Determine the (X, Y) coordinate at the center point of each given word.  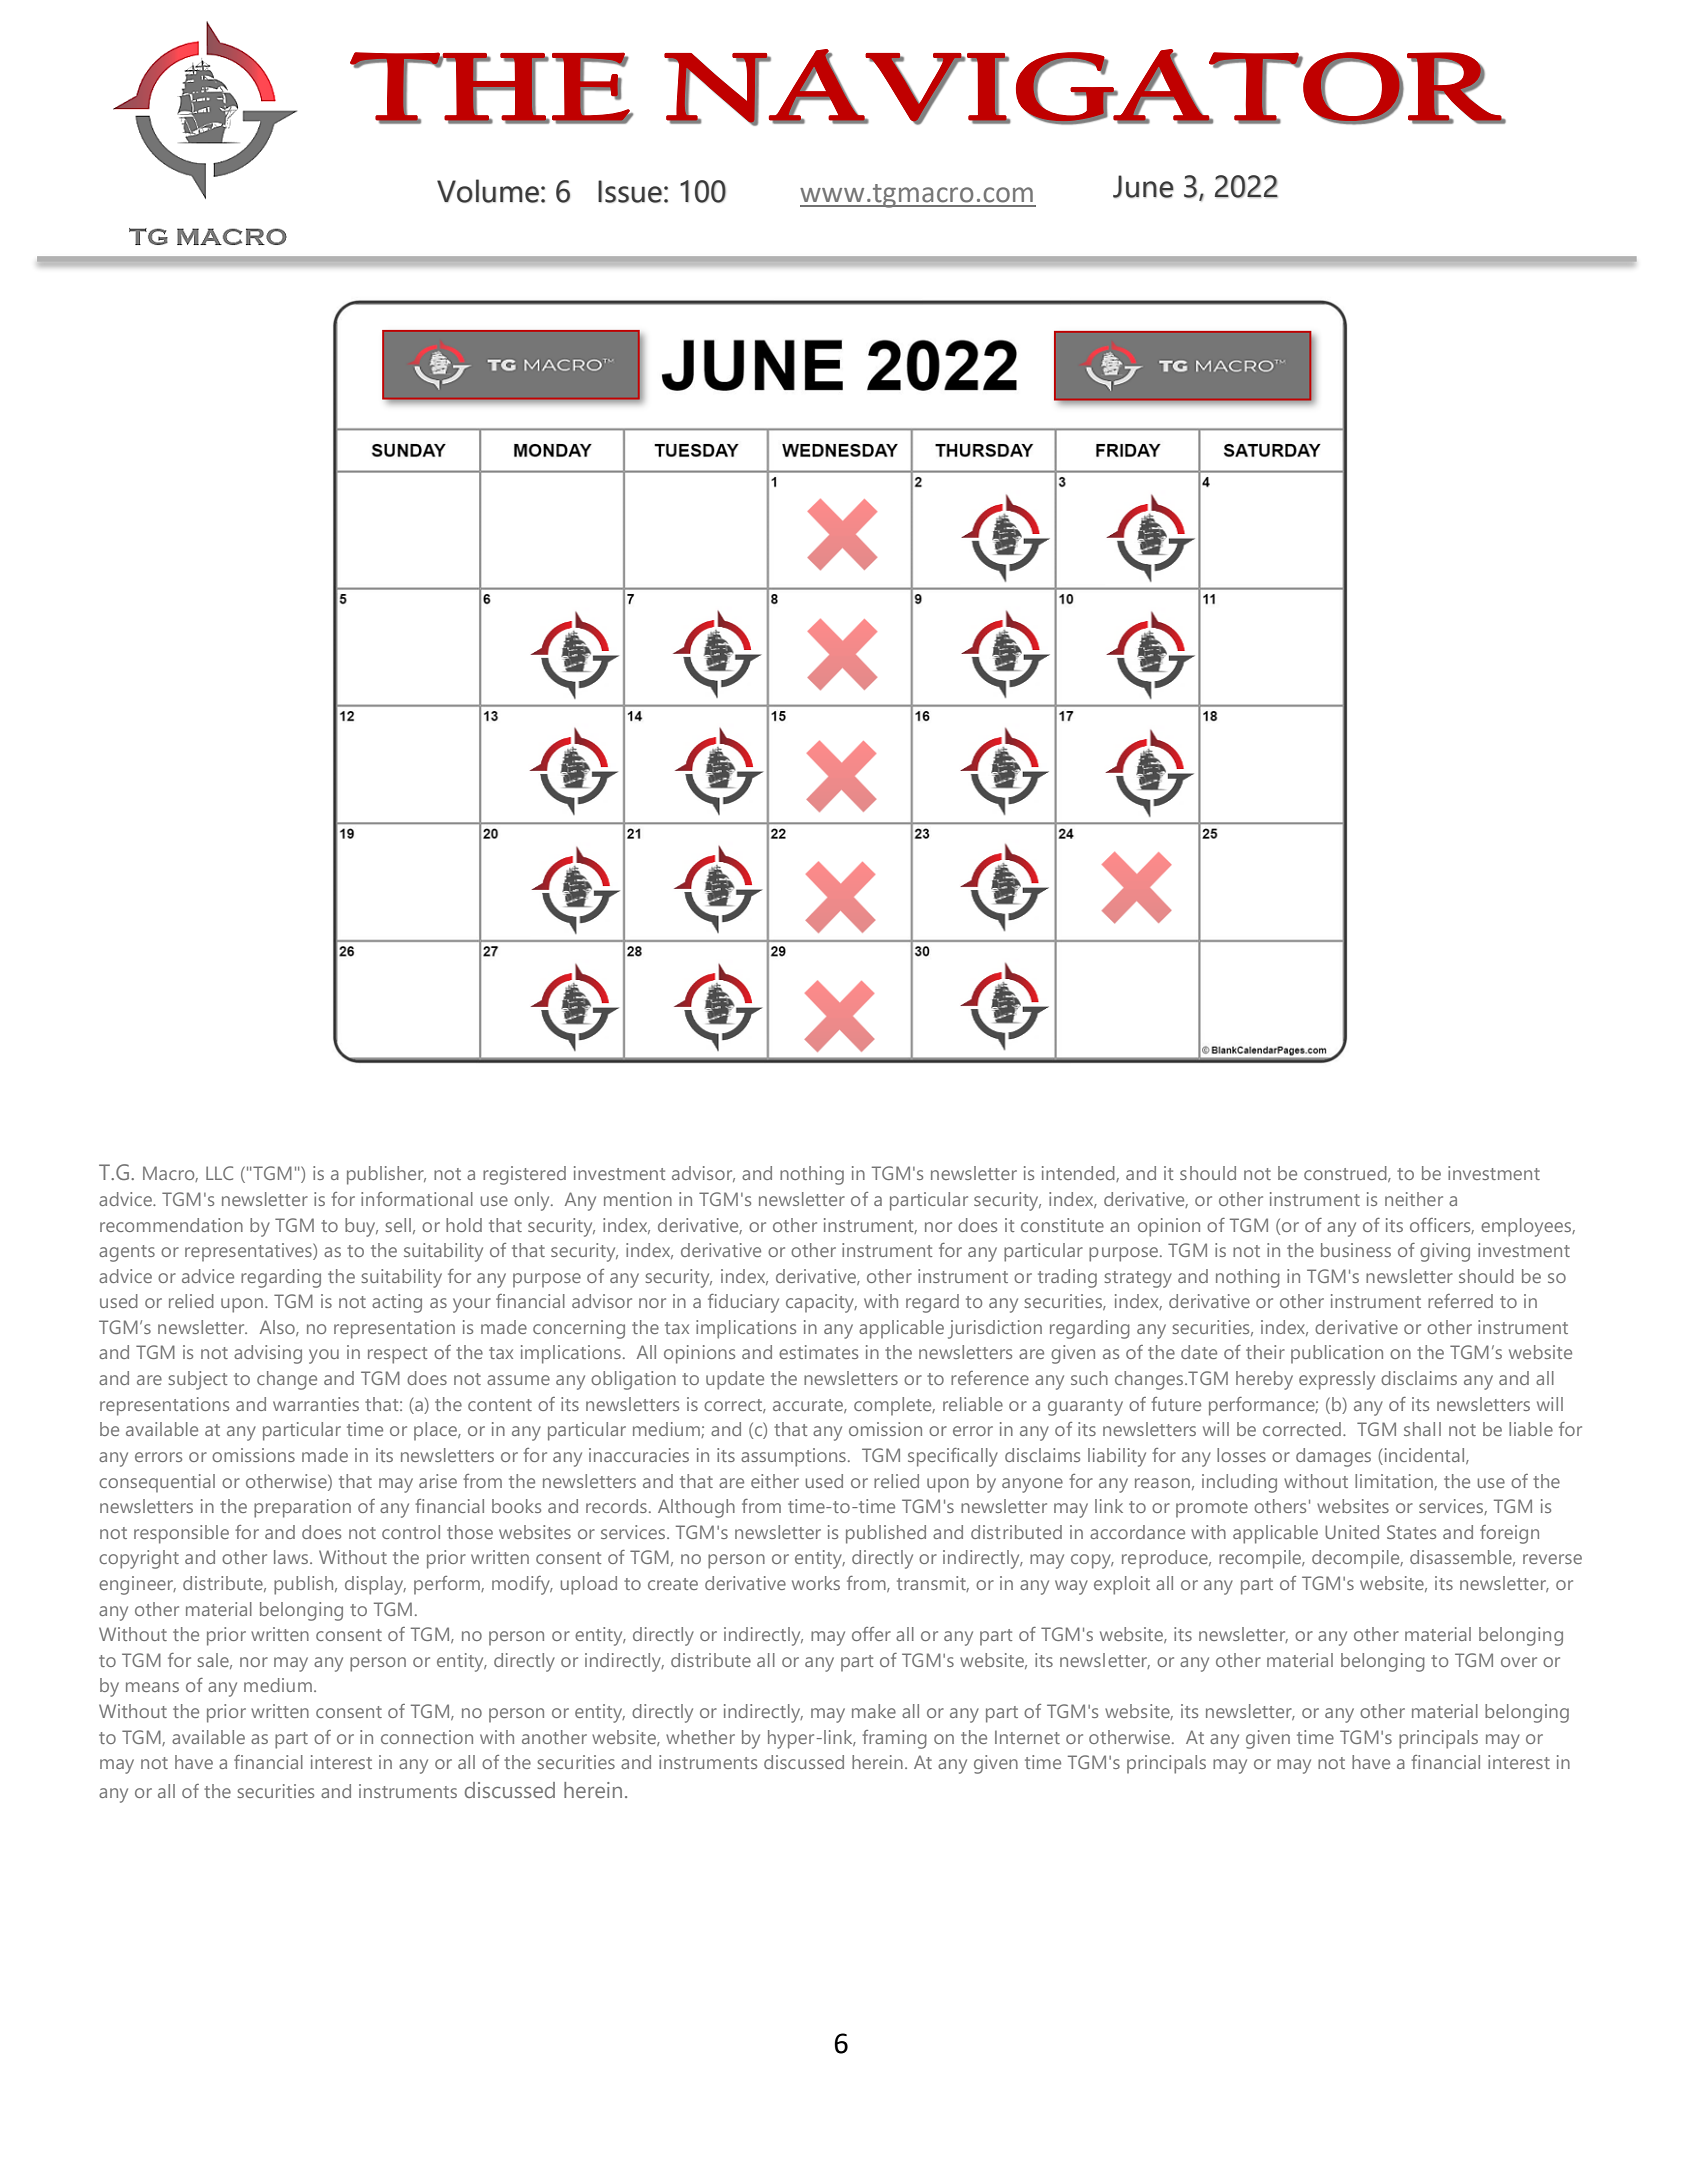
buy (361, 1227)
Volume (488, 191)
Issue (630, 191)
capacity (821, 1303)
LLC (219, 1173)
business (1356, 1250)
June (1143, 186)
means (152, 1687)
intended (1079, 1174)
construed (1346, 1174)
